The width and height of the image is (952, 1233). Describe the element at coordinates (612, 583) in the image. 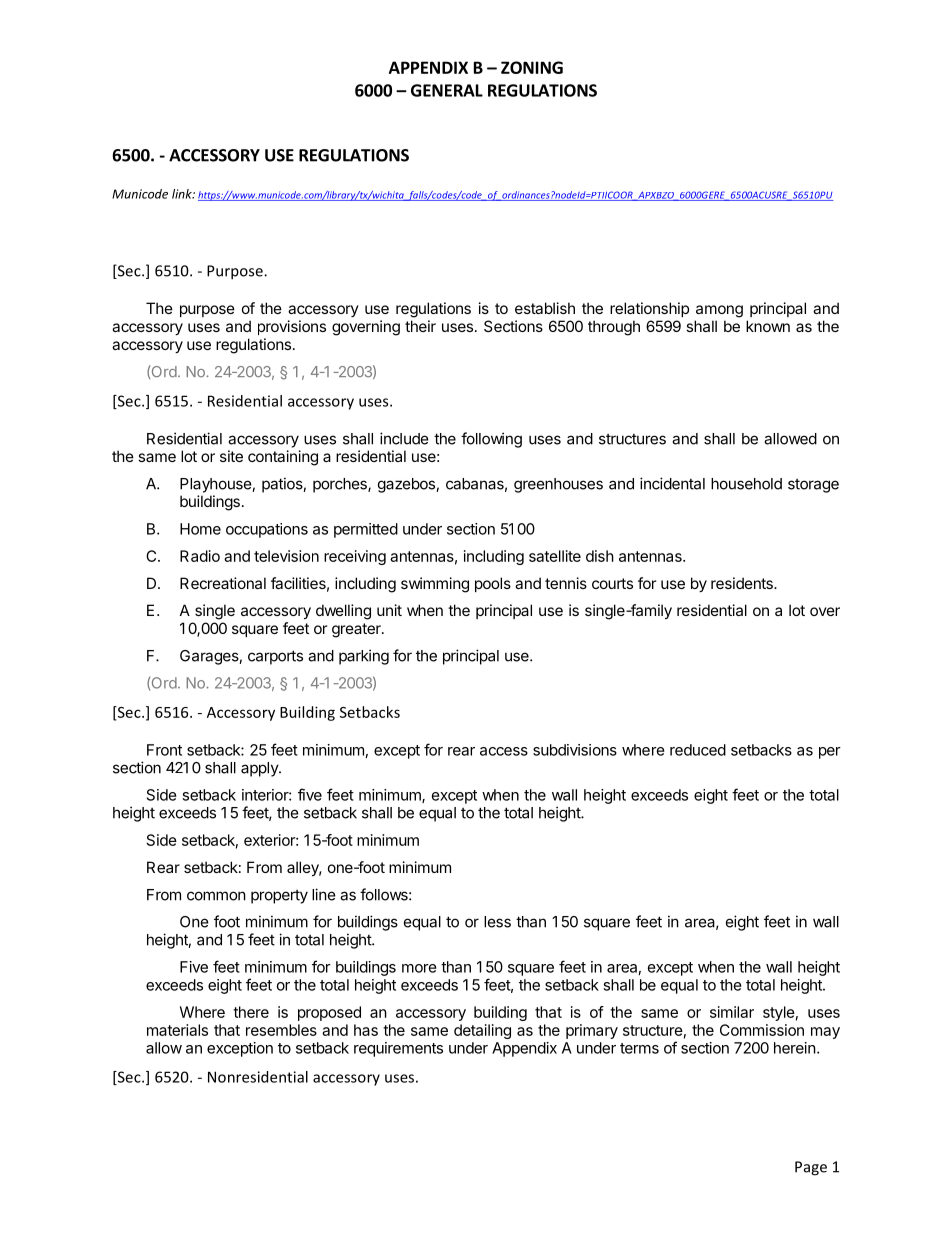

I see `courts` at that location.
